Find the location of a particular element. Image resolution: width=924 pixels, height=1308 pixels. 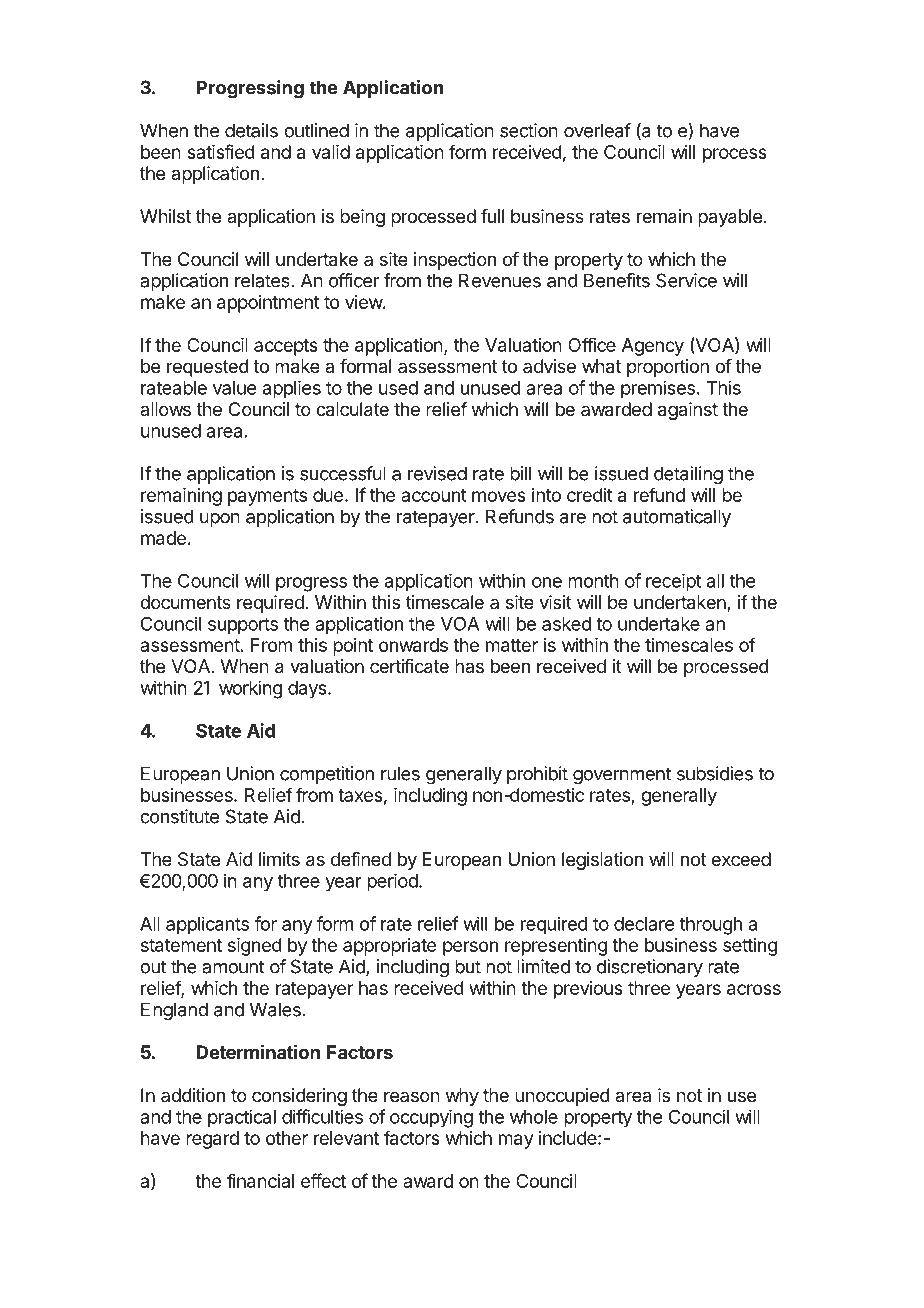

occupying is located at coordinates (431, 1118).
